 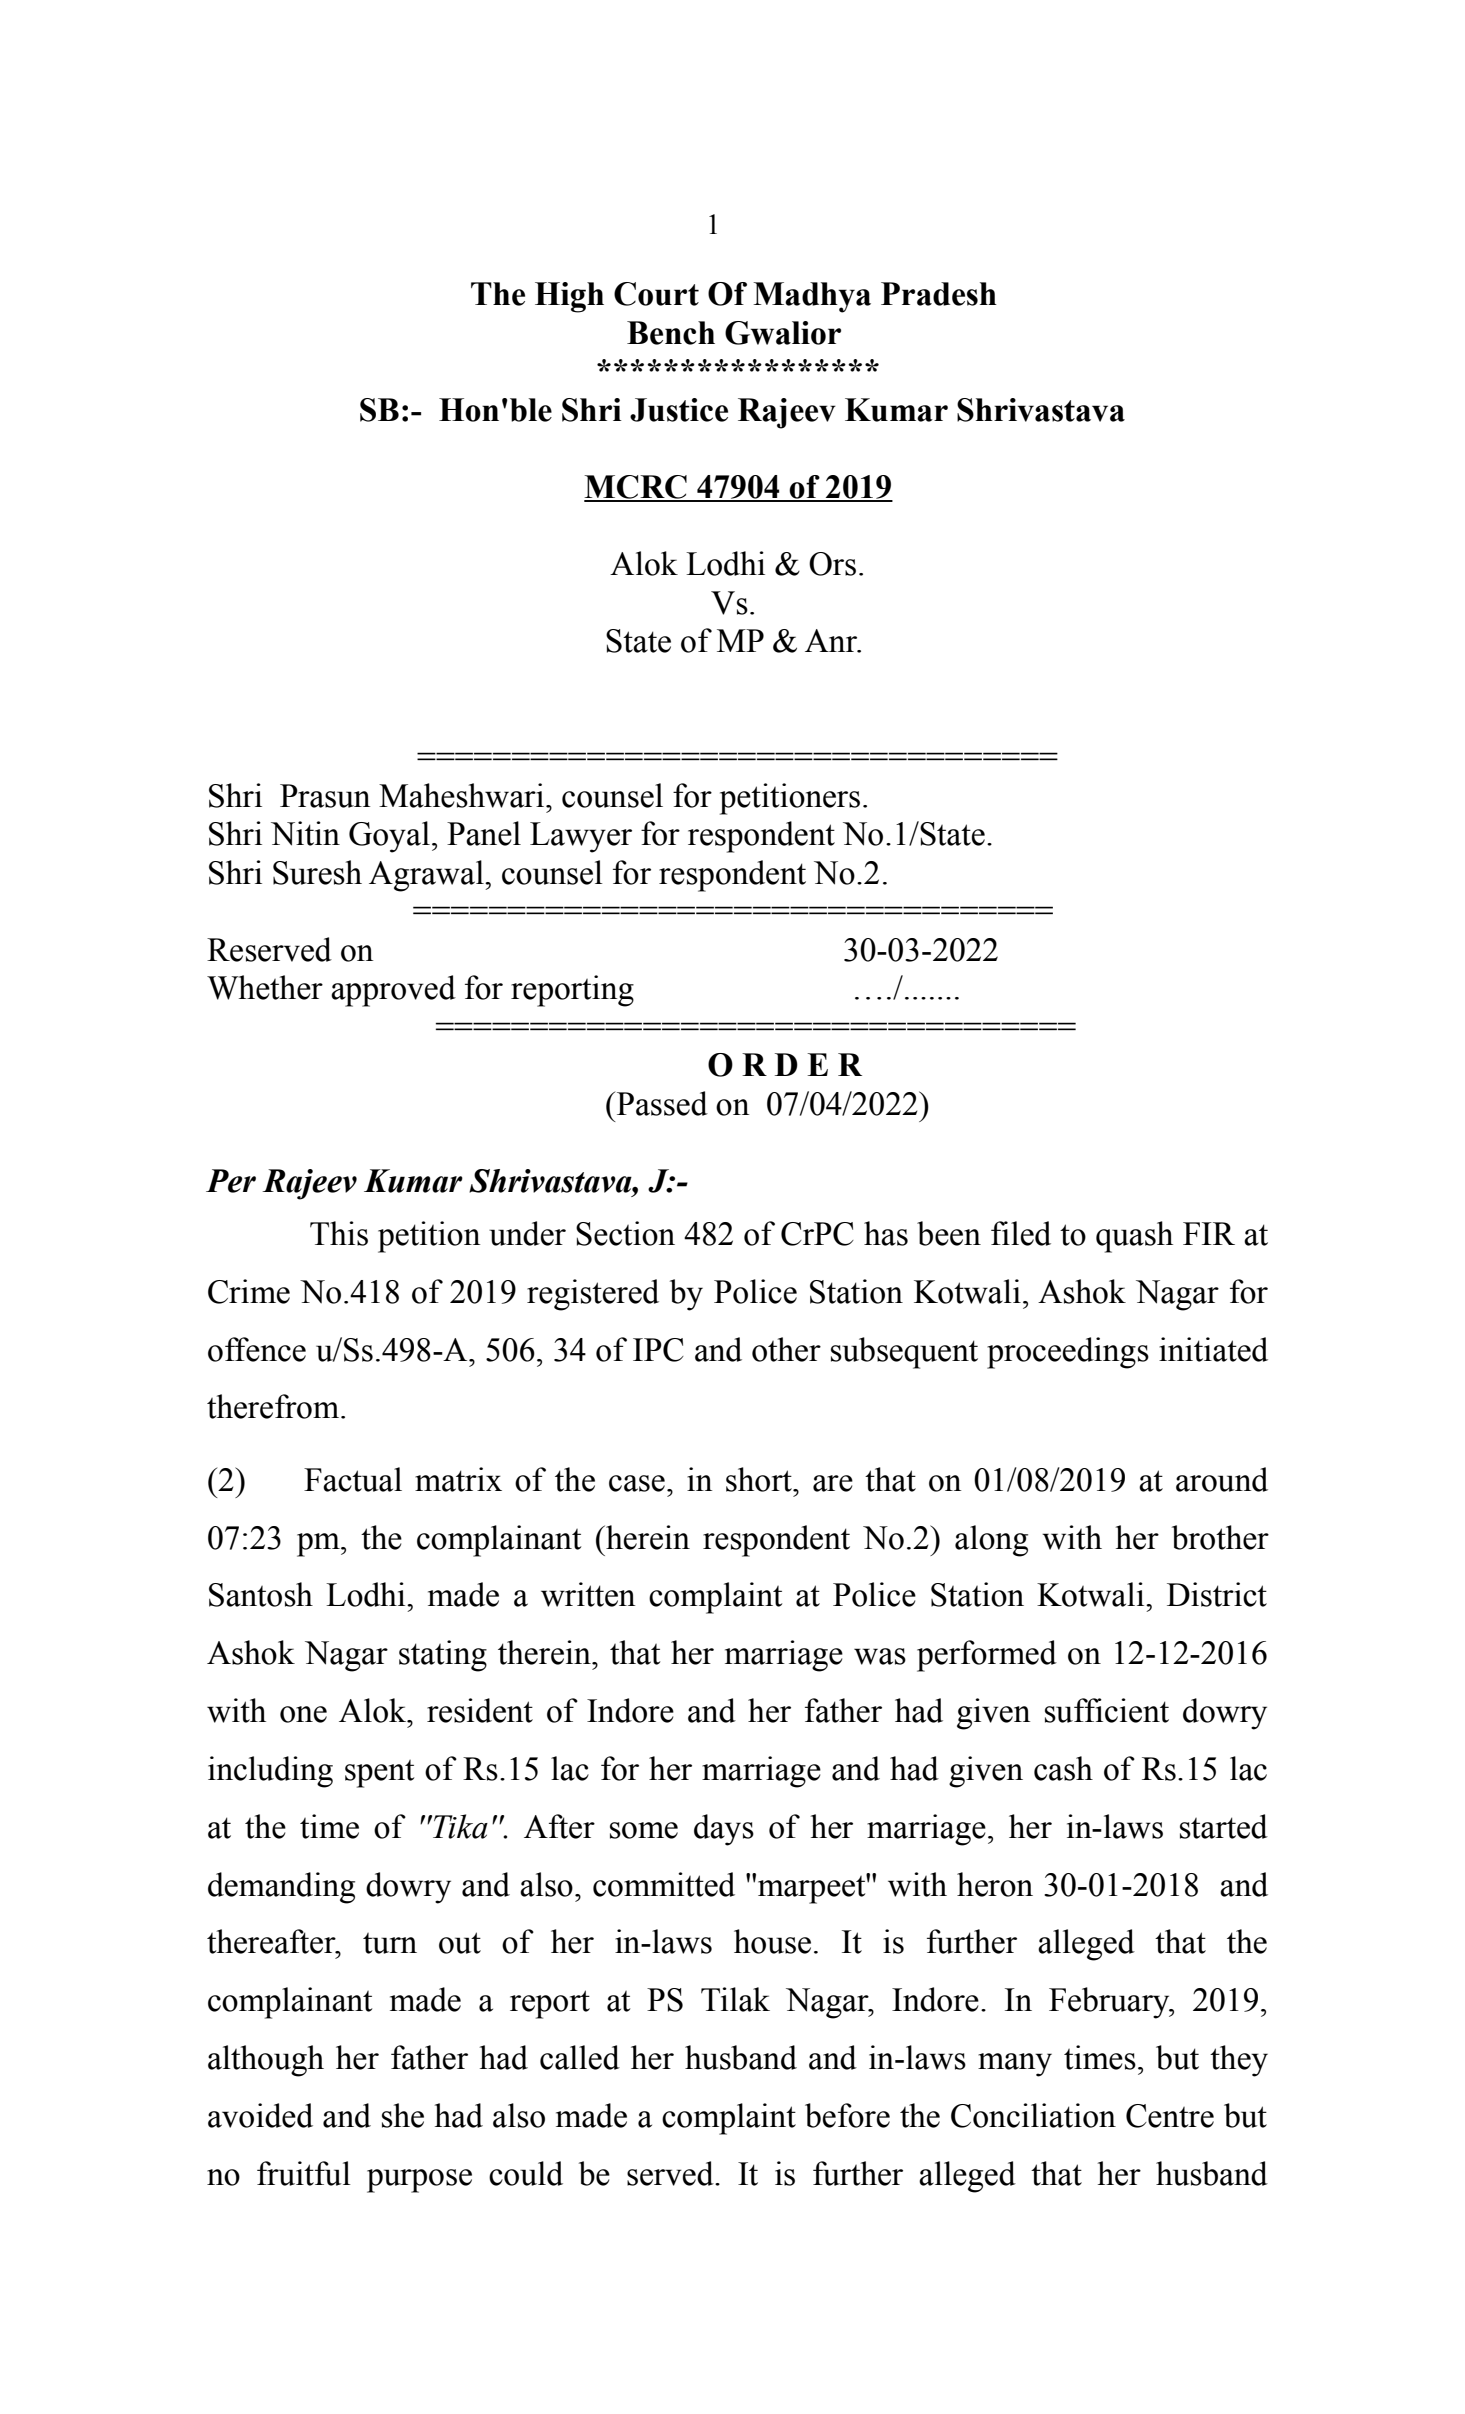 I want to click on High, so click(x=569, y=297).
